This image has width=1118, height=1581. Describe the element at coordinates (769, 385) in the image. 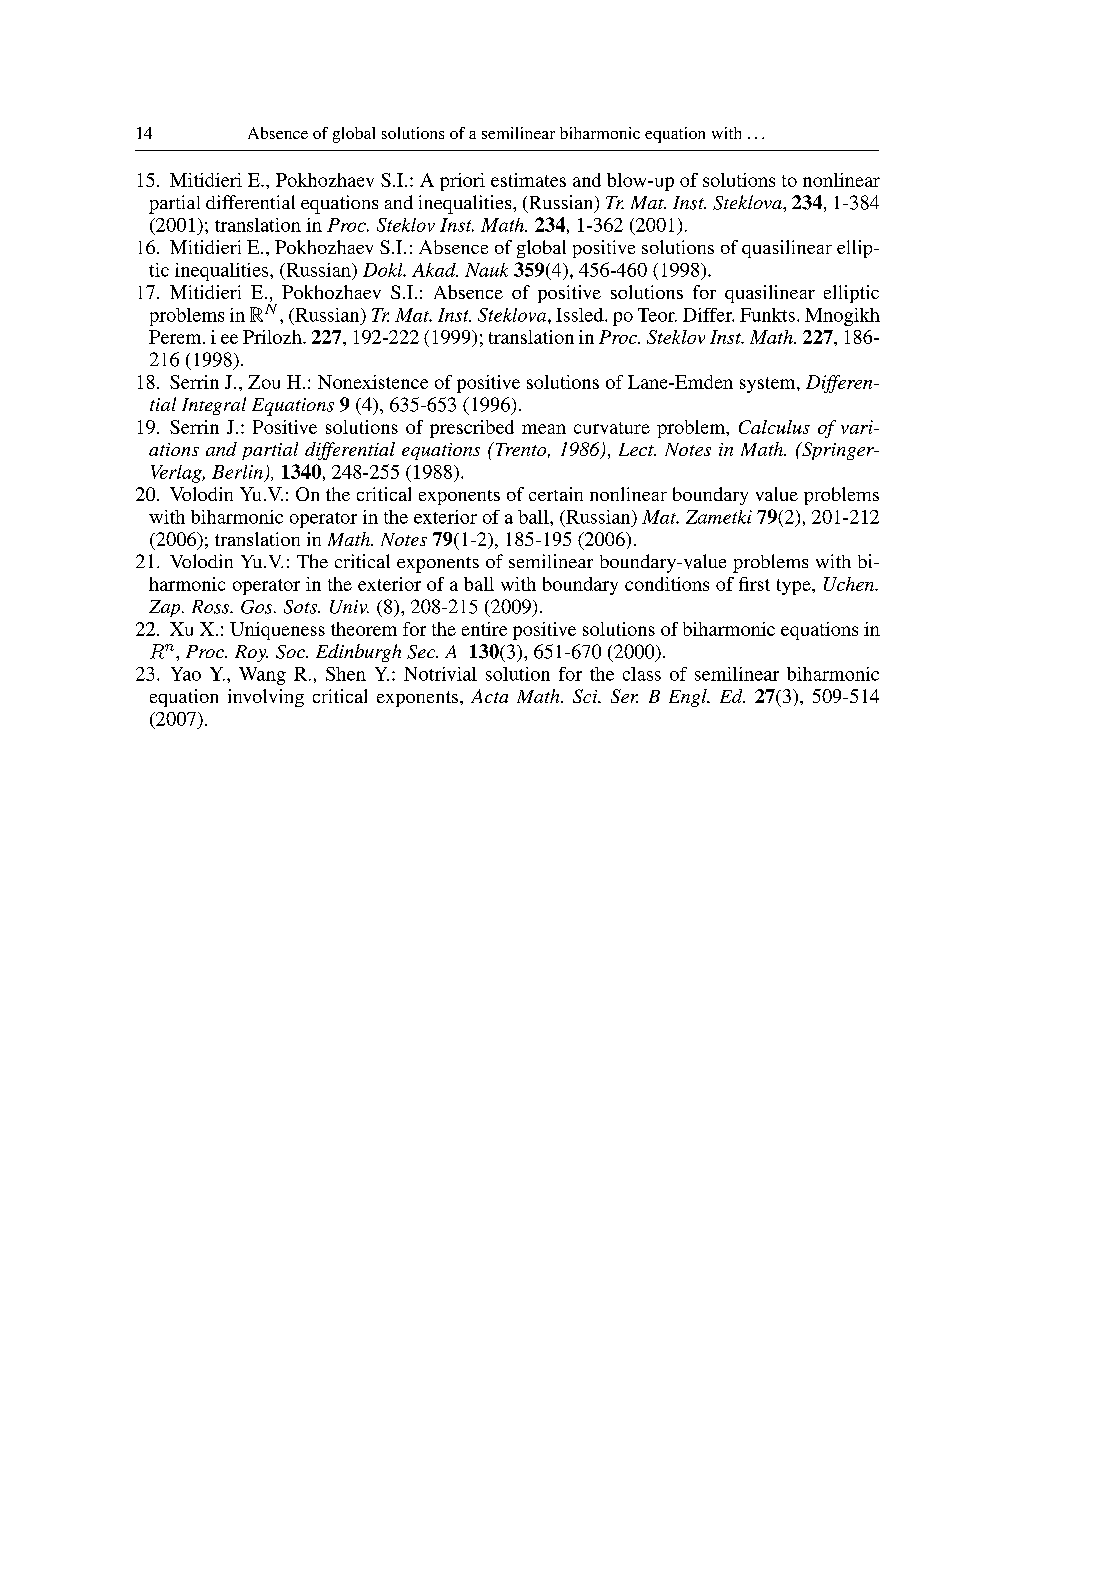

I see `system` at that location.
